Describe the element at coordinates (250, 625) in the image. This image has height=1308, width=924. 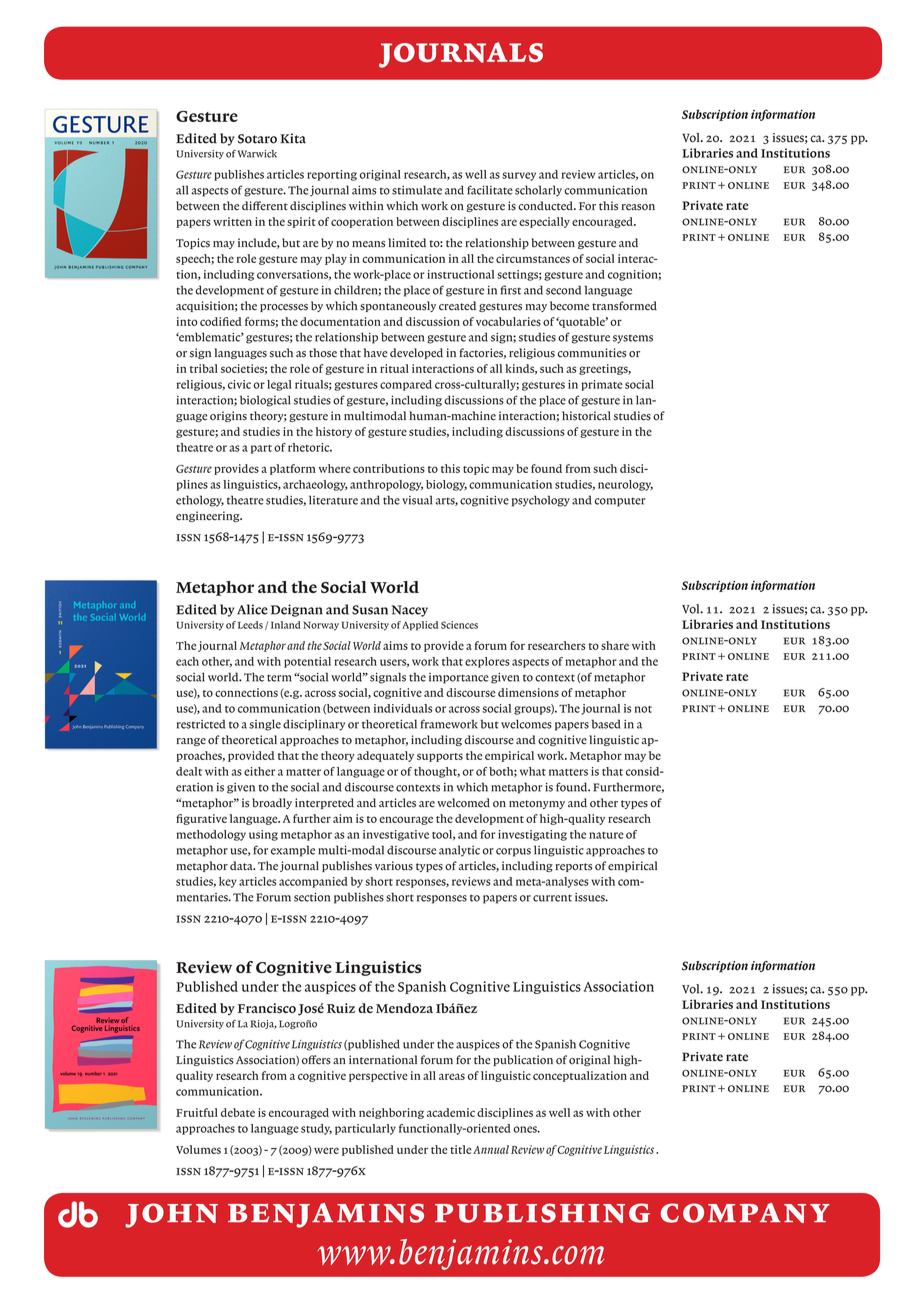
I see `Leeds` at that location.
